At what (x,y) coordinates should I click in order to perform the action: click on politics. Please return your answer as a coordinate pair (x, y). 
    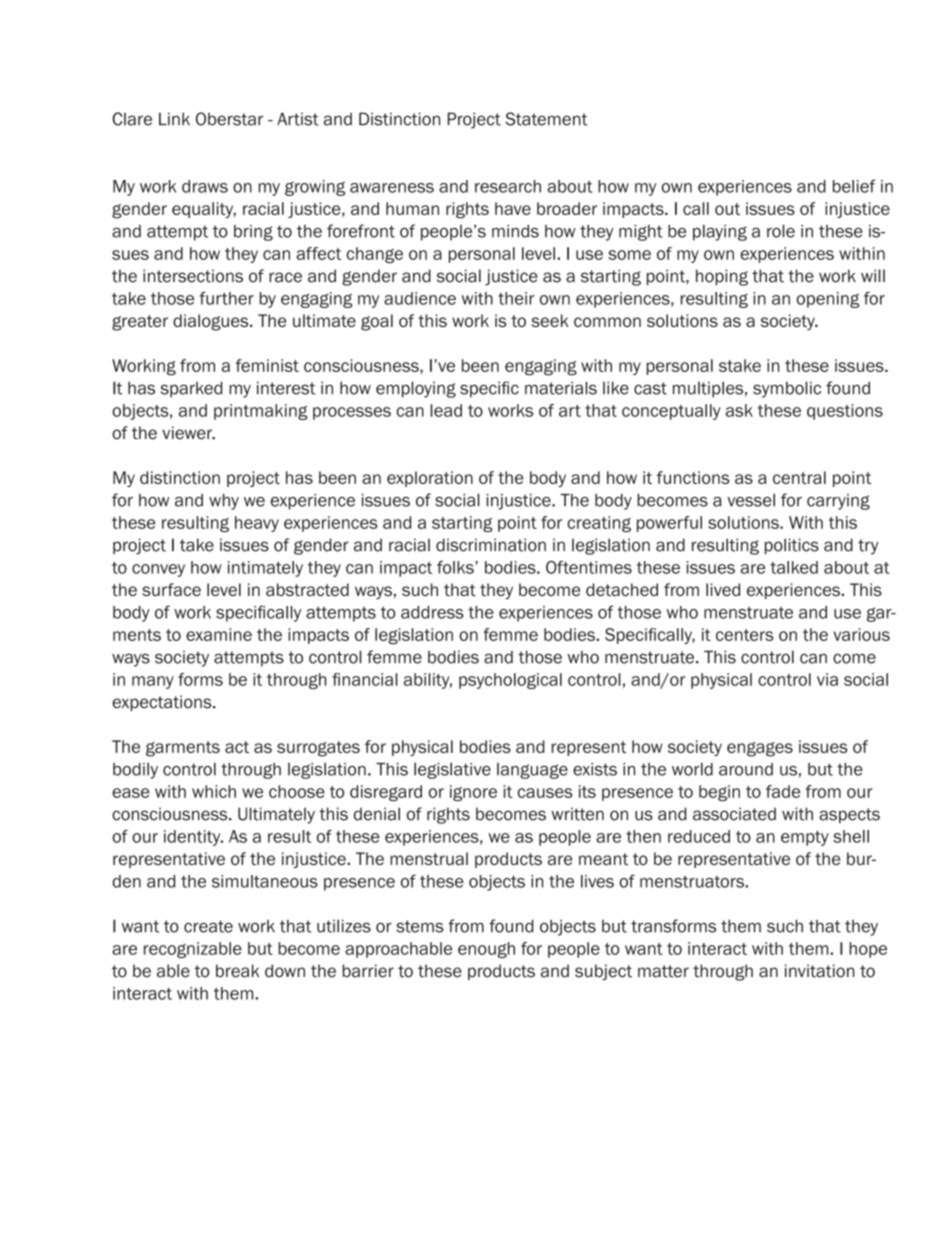
    Looking at the image, I should click on (792, 546).
